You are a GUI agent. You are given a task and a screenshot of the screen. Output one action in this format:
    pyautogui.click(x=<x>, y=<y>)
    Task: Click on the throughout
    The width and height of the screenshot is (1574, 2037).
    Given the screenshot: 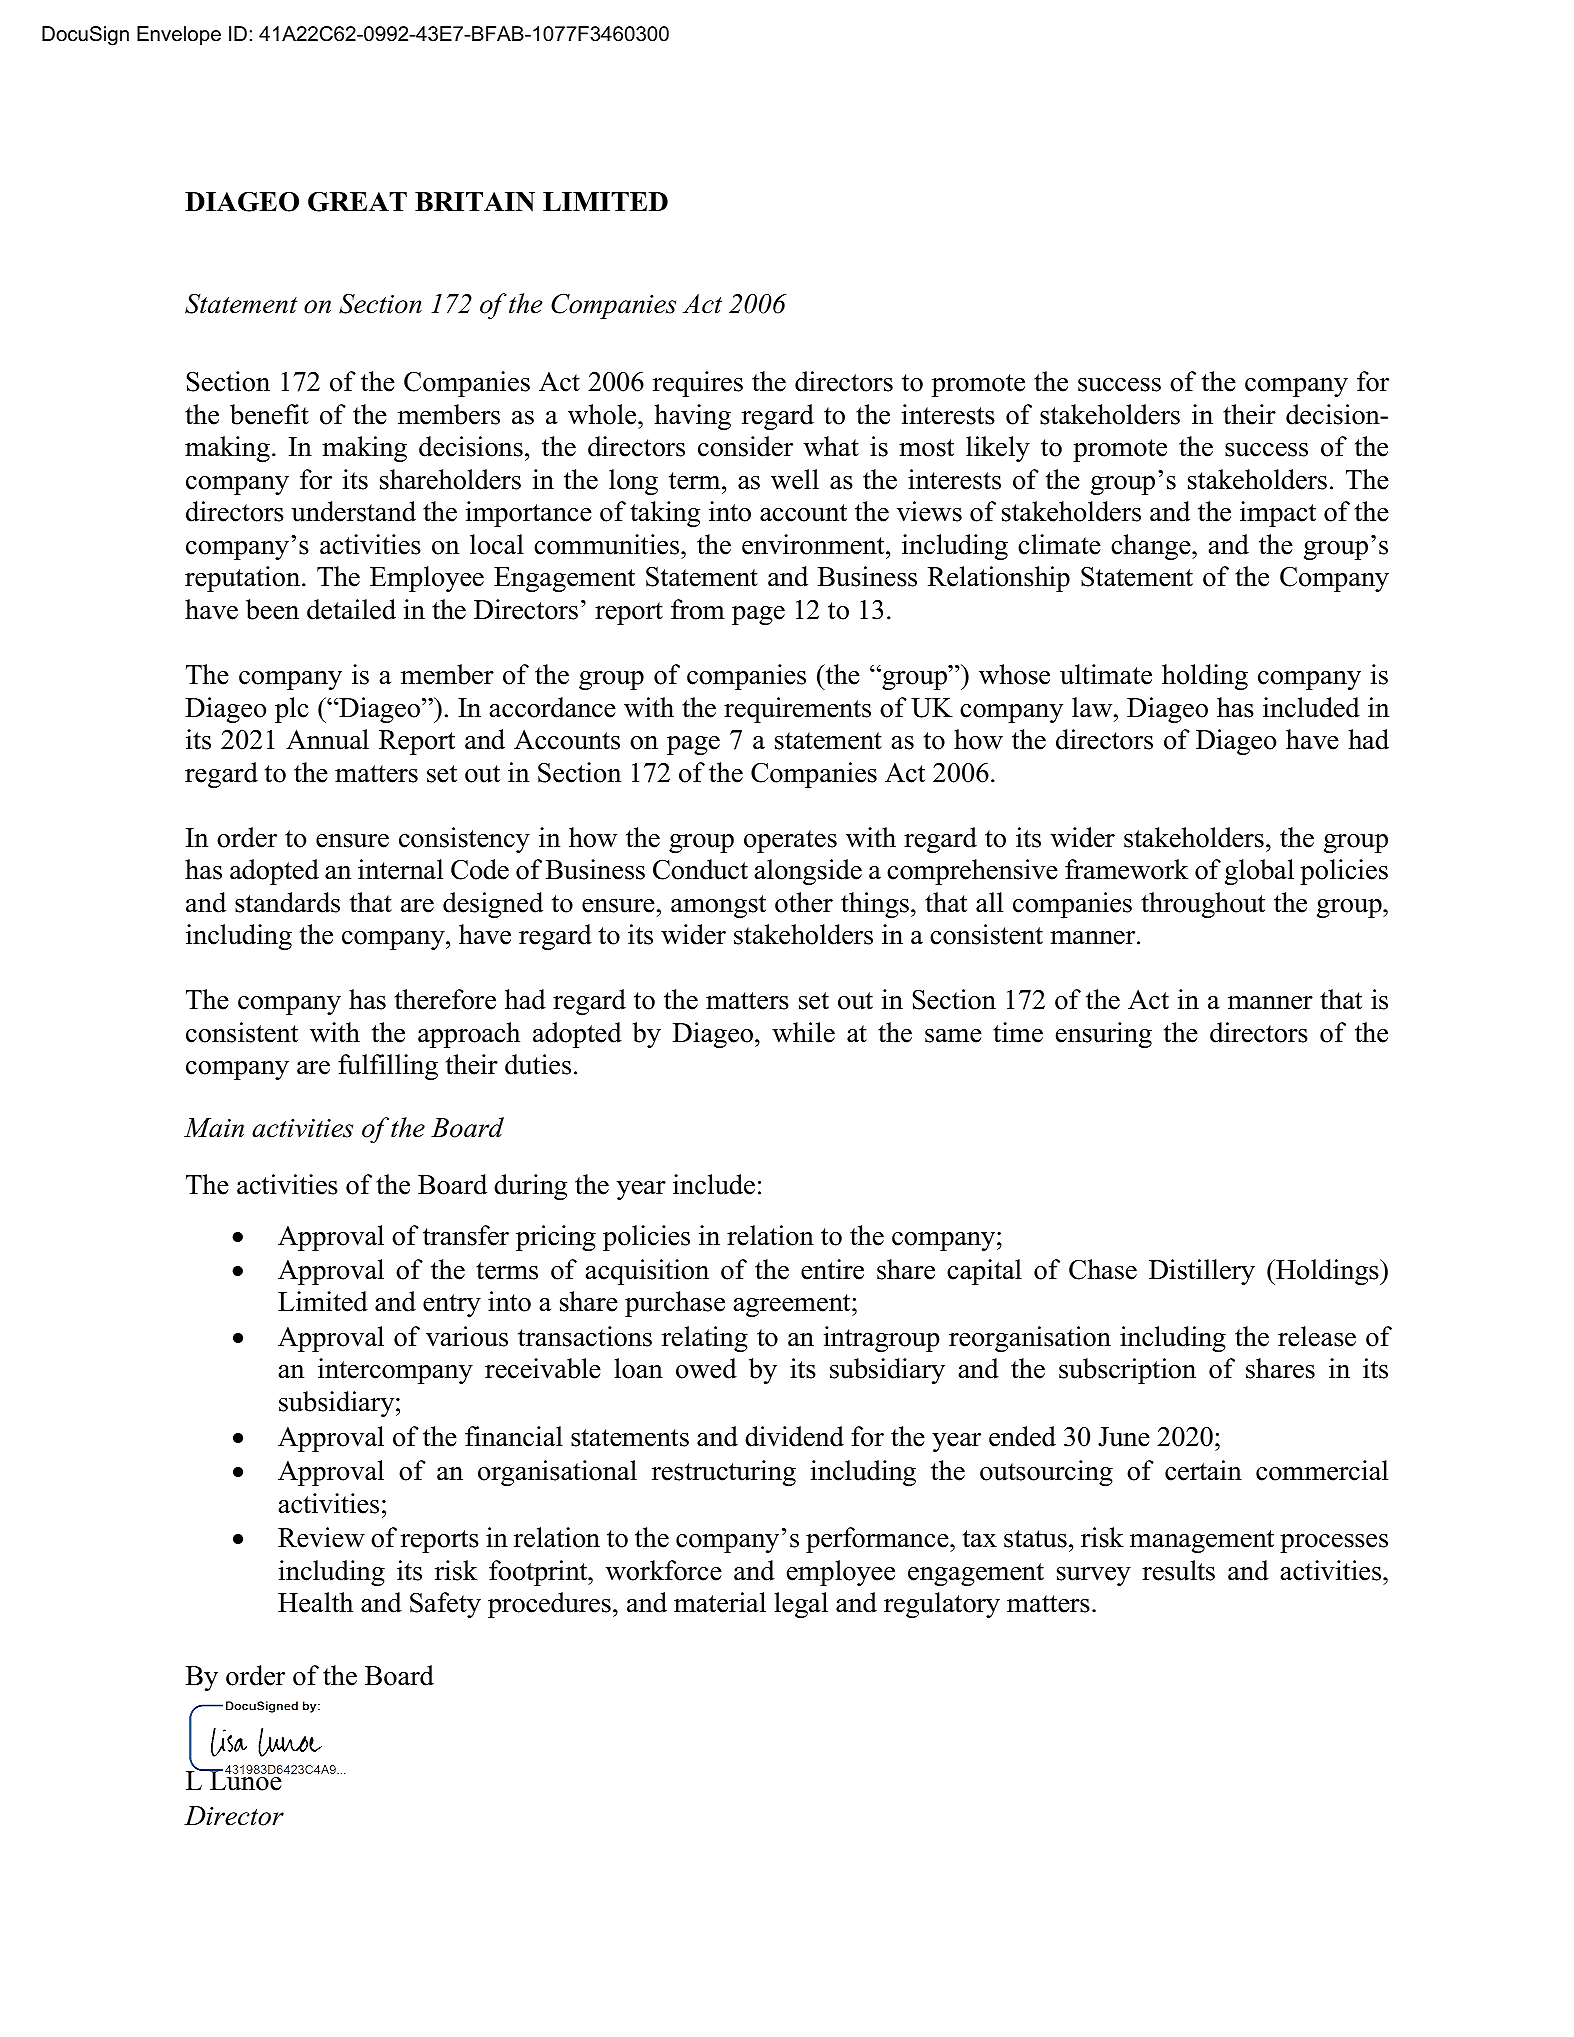 What is the action you would take?
    pyautogui.click(x=1203, y=905)
